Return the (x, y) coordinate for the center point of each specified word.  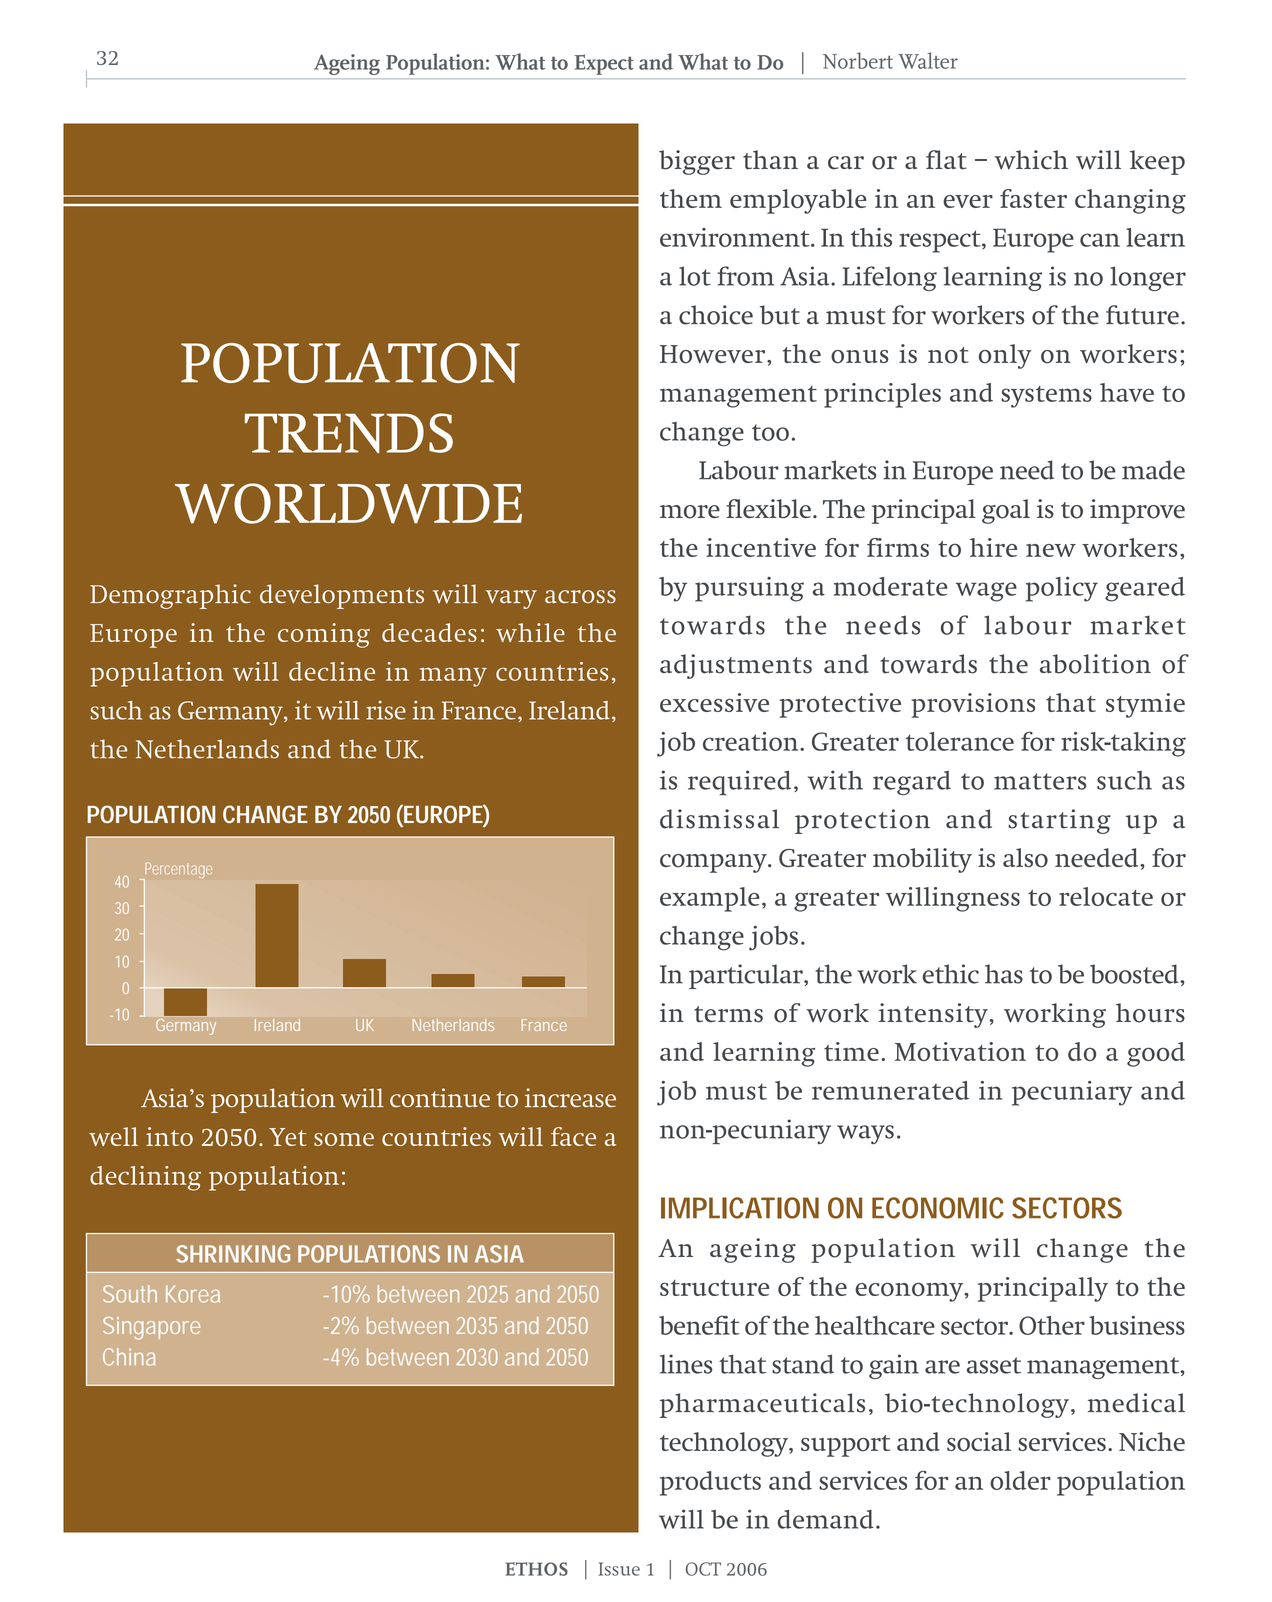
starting (1059, 821)
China (129, 1357)
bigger (697, 162)
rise (386, 710)
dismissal (719, 819)
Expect (604, 64)
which (1031, 160)
